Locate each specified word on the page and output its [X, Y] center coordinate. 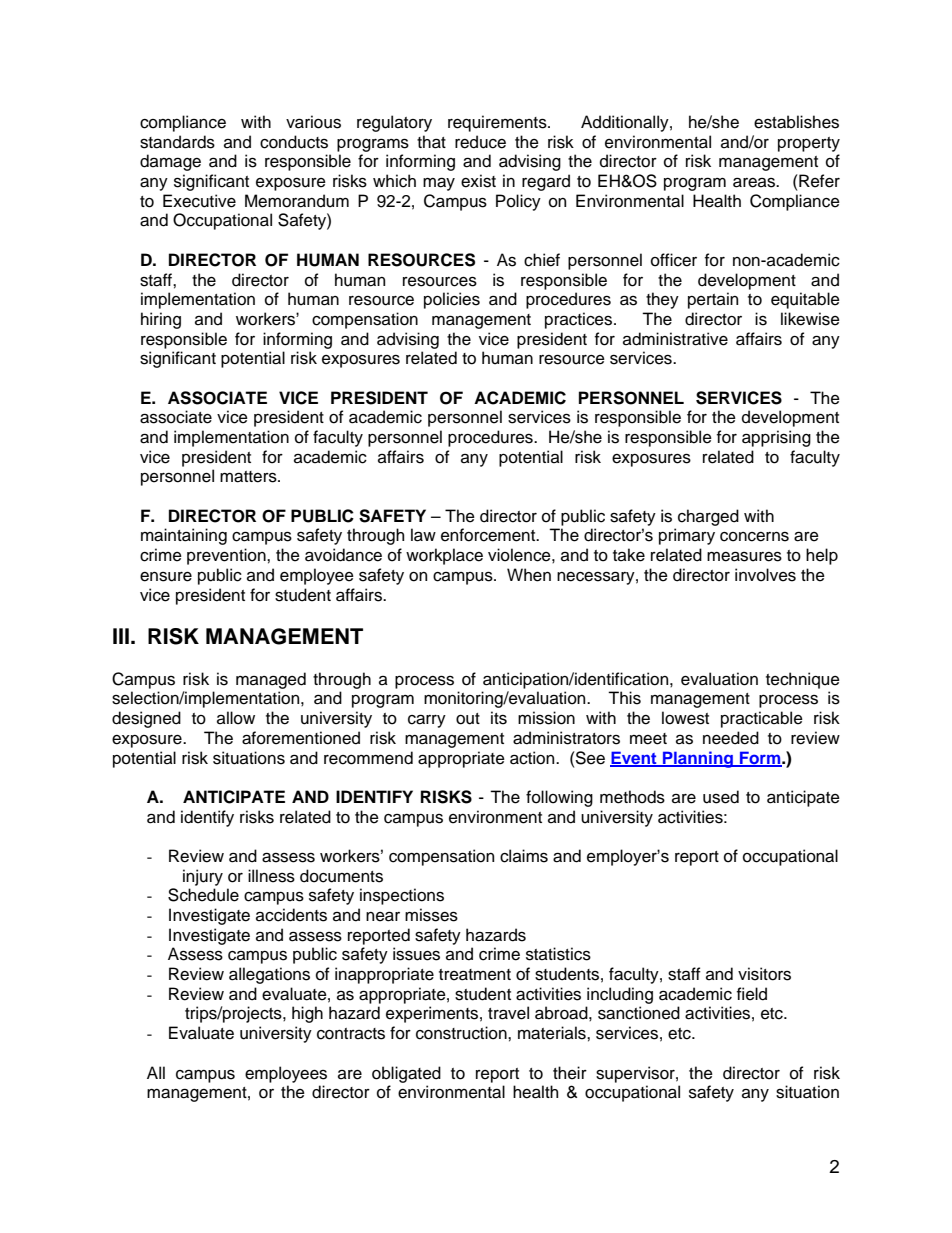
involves [765, 575]
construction [462, 1033]
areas [755, 182]
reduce [480, 142]
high [307, 1014]
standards [177, 142]
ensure [166, 577]
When [529, 575]
